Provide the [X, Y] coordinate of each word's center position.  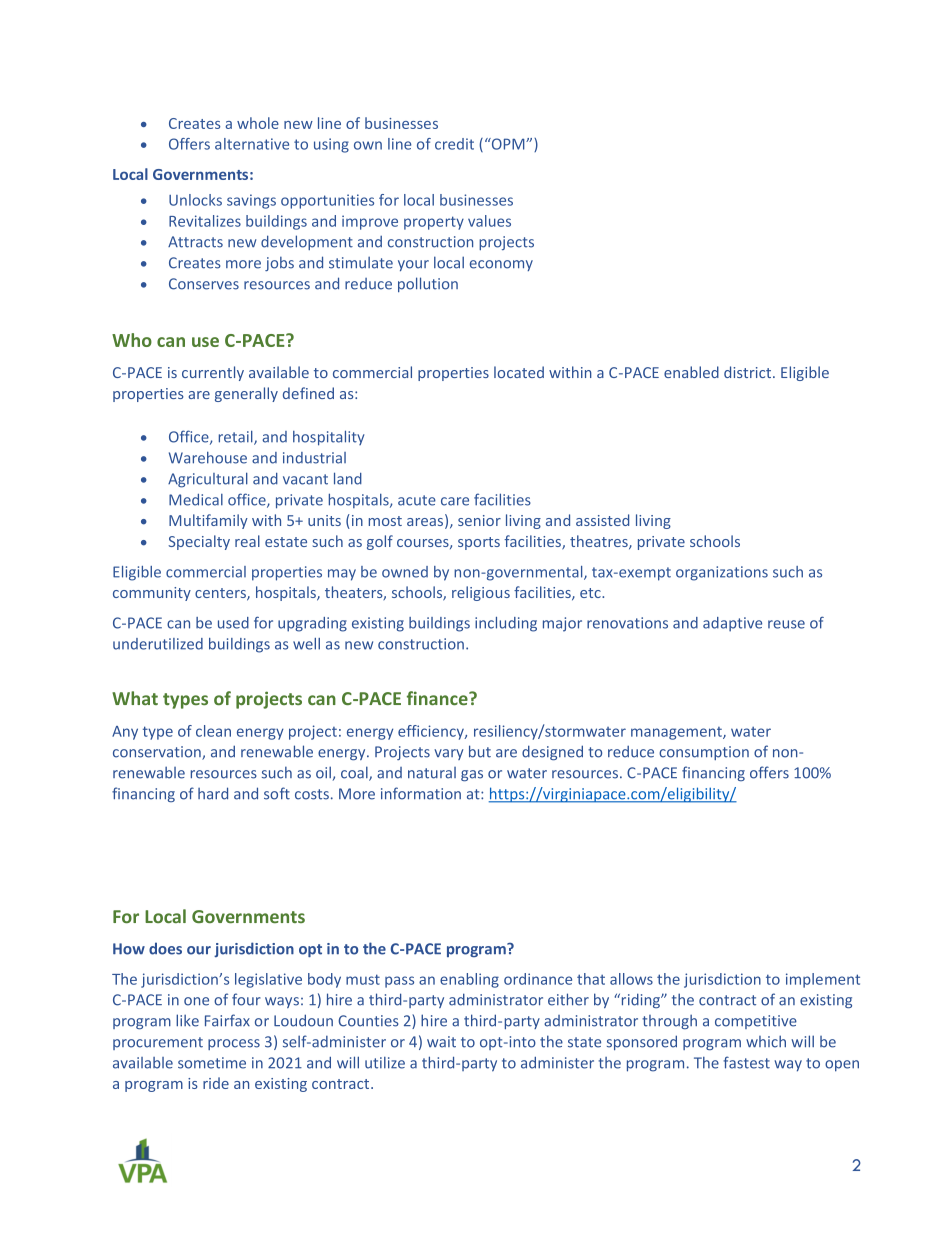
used [233, 623]
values [489, 221]
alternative [252, 144]
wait [441, 1042]
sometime [212, 1063]
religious [481, 593]
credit [454, 144]
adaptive [732, 624]
